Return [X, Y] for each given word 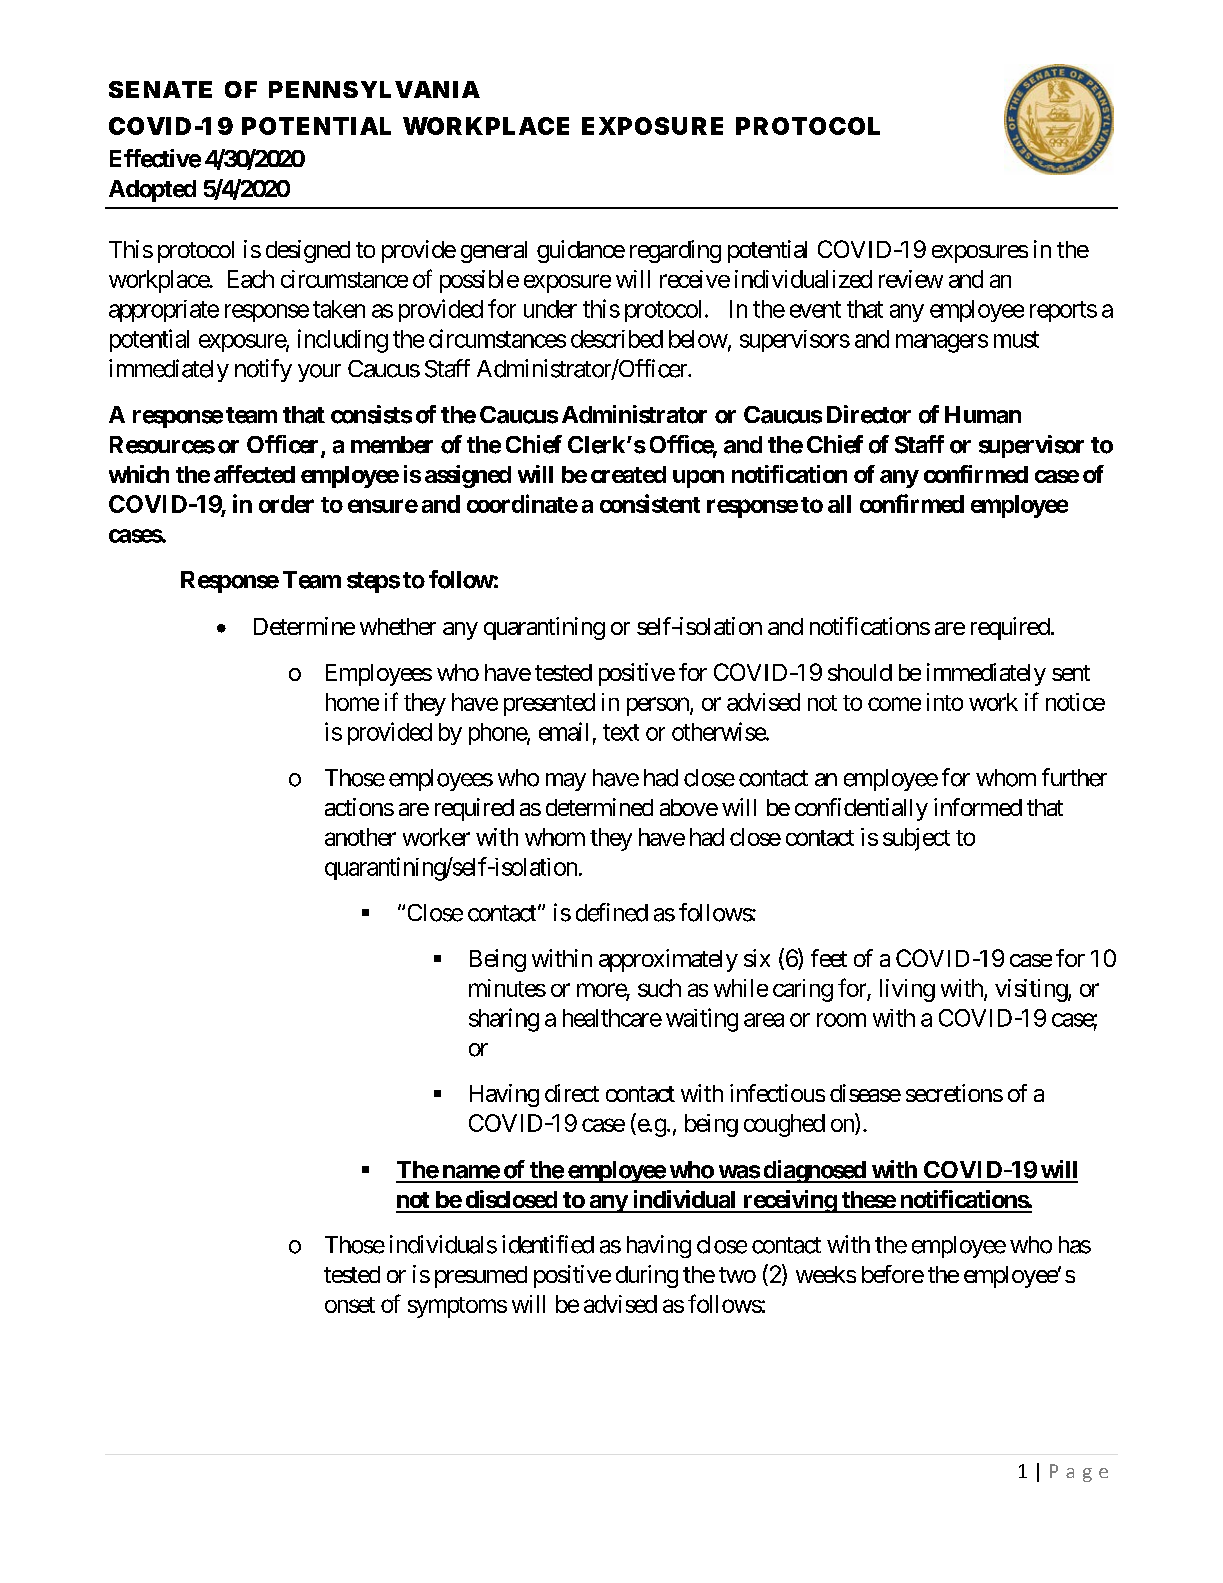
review [911, 279]
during [647, 1276]
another [360, 837]
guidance [581, 251]
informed [978, 807]
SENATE [160, 89]
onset [350, 1305]
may [566, 782]
